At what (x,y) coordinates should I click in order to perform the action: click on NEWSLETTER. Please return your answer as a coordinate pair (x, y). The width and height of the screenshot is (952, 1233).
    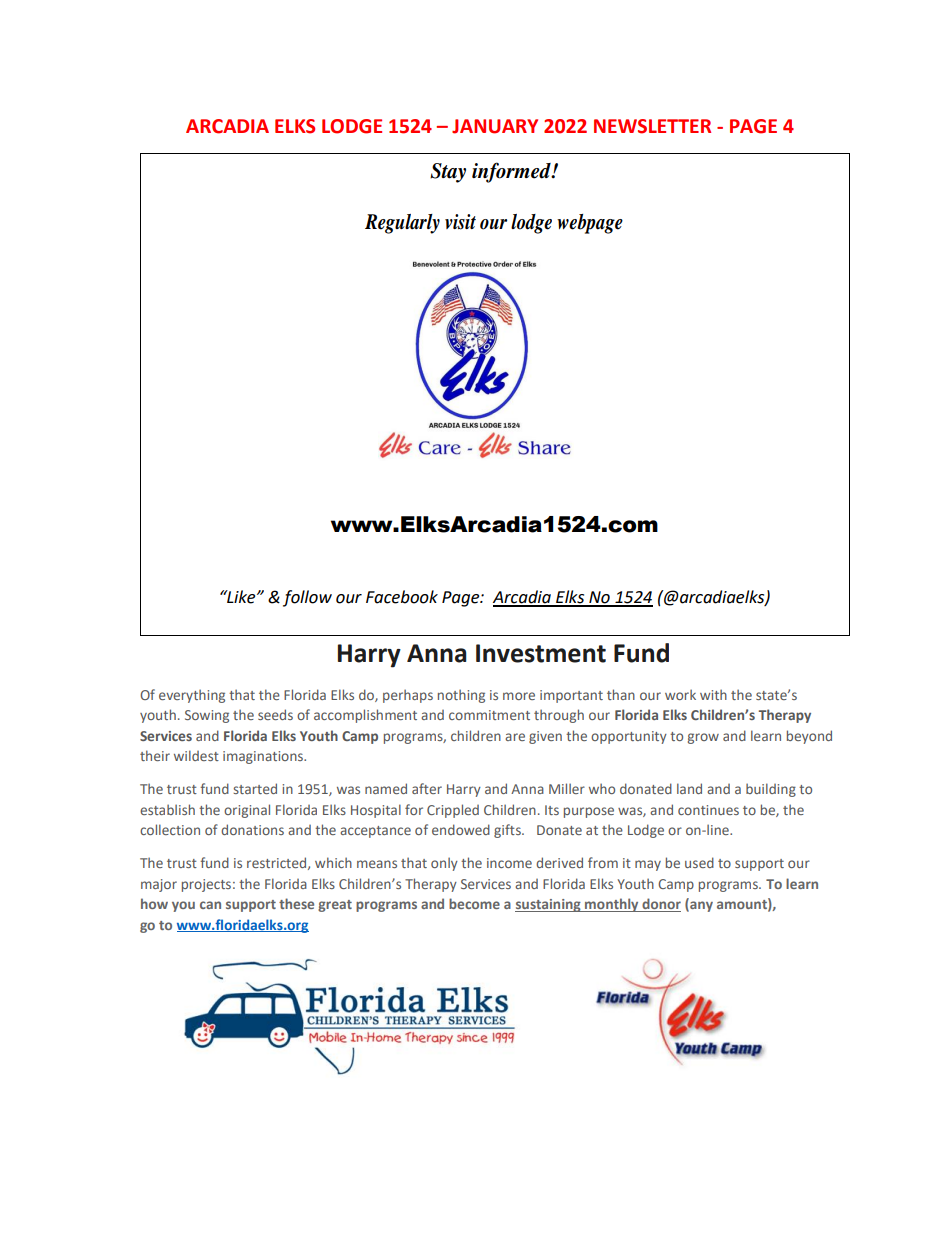
    Looking at the image, I should click on (652, 126).
